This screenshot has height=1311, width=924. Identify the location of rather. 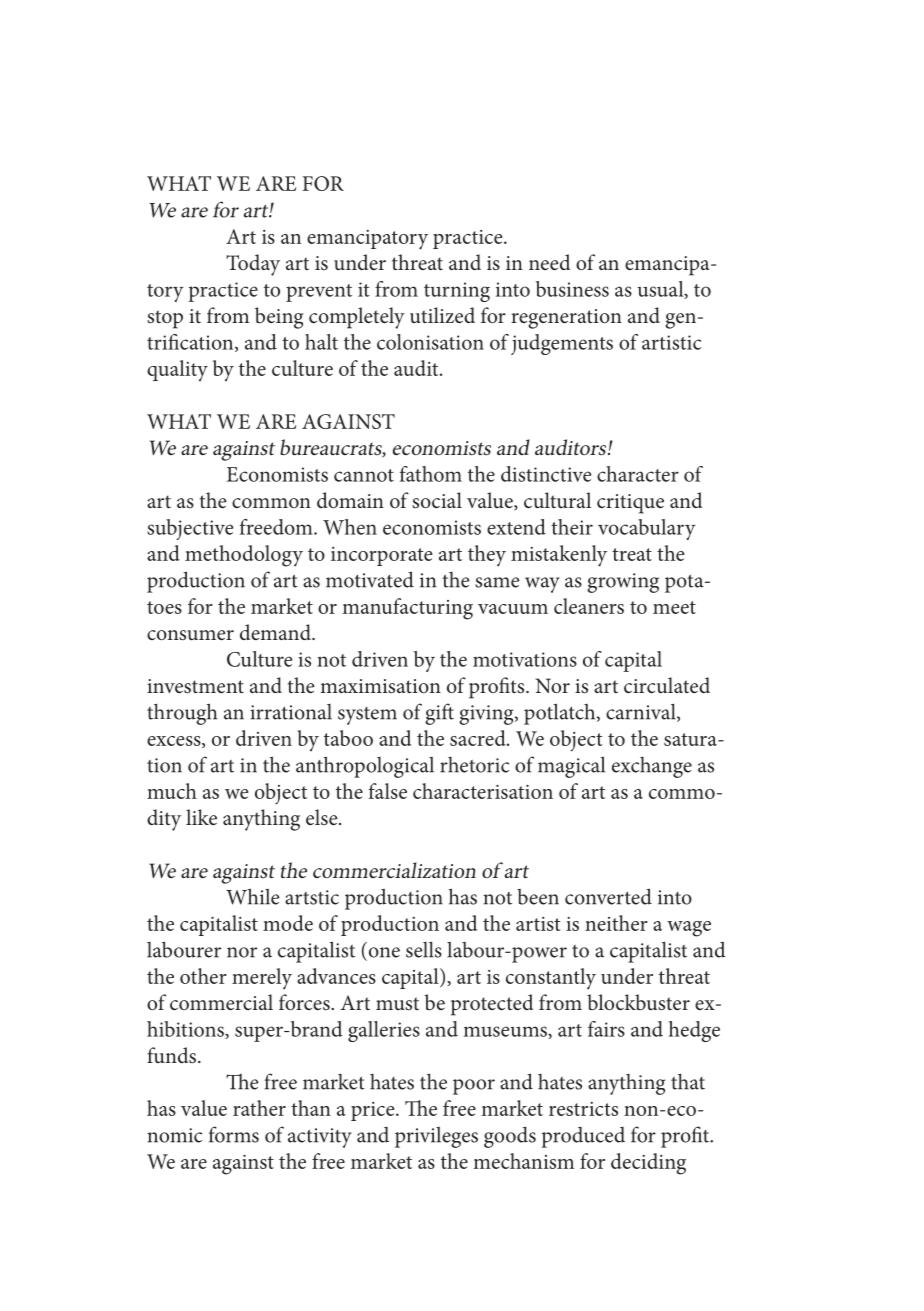
(259, 1108).
